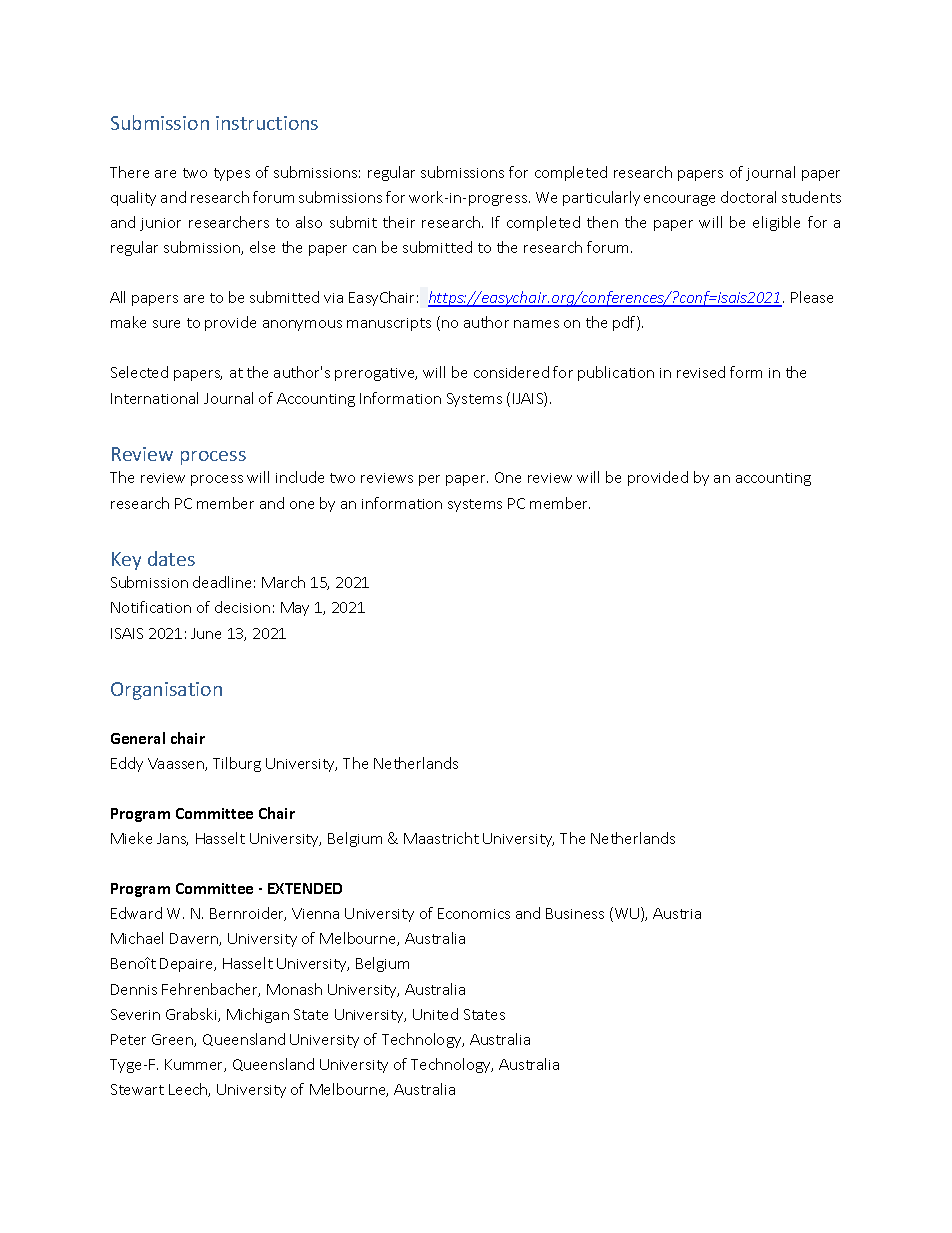  Describe the element at coordinates (441, 838) in the screenshot. I see `Maastricht` at that location.
